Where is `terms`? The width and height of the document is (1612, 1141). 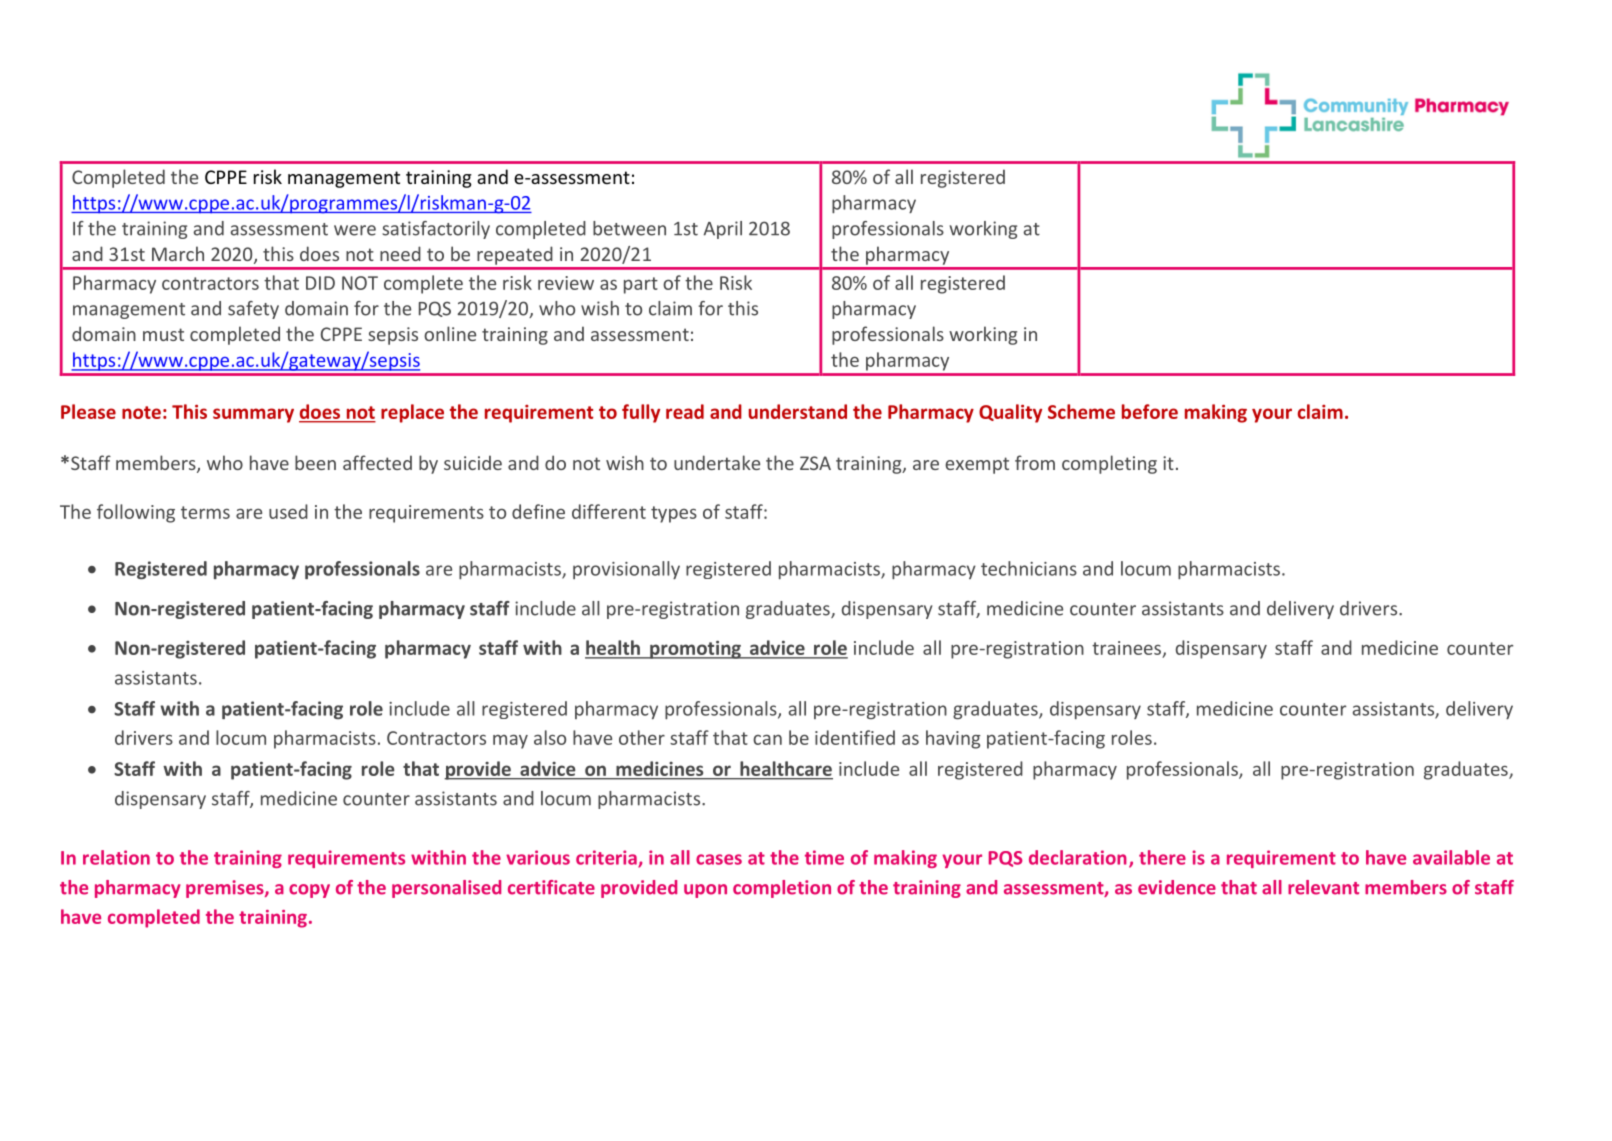
terms is located at coordinates (205, 512).
